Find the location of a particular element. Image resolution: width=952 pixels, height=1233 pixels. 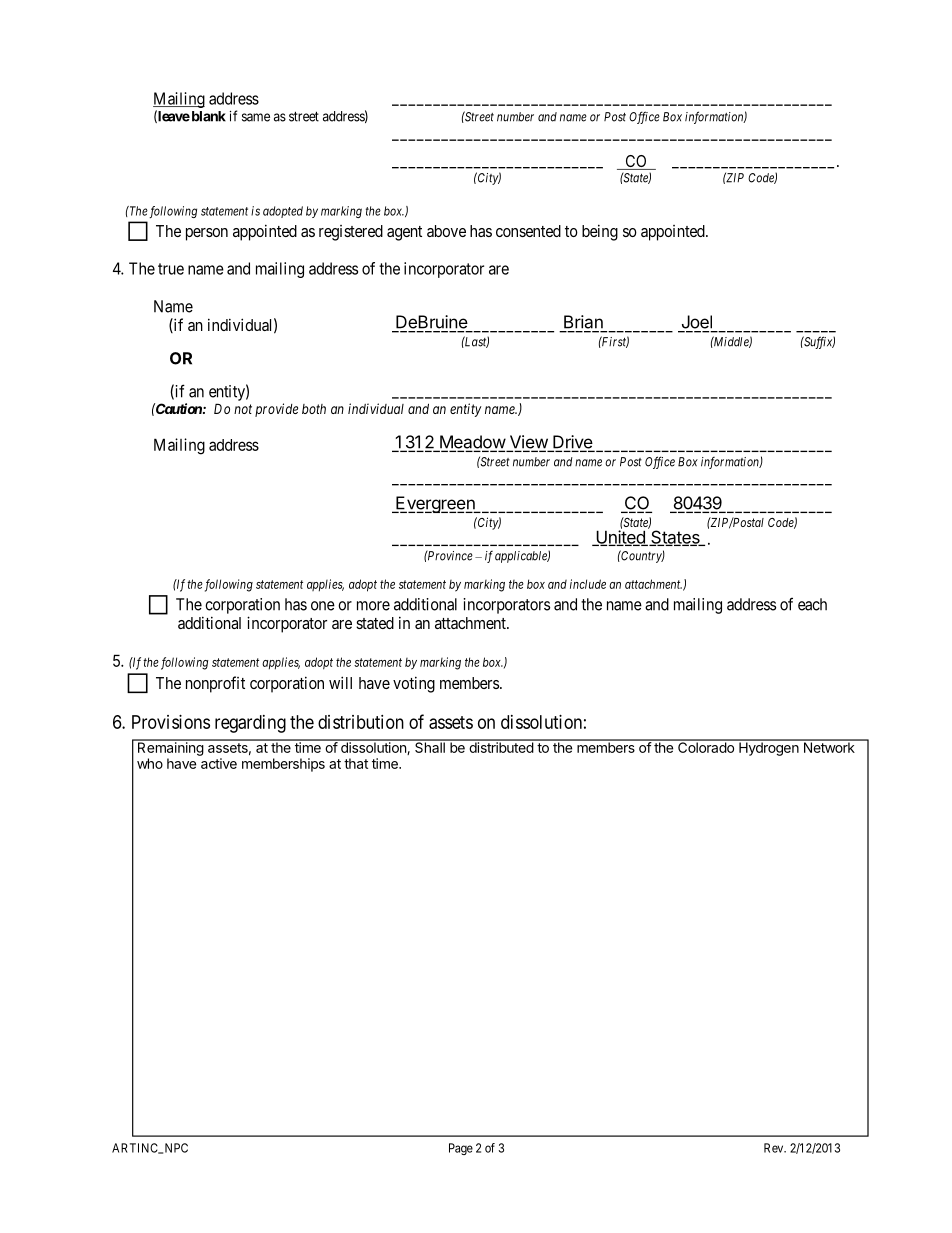

Hydrogen is located at coordinates (768, 748).
